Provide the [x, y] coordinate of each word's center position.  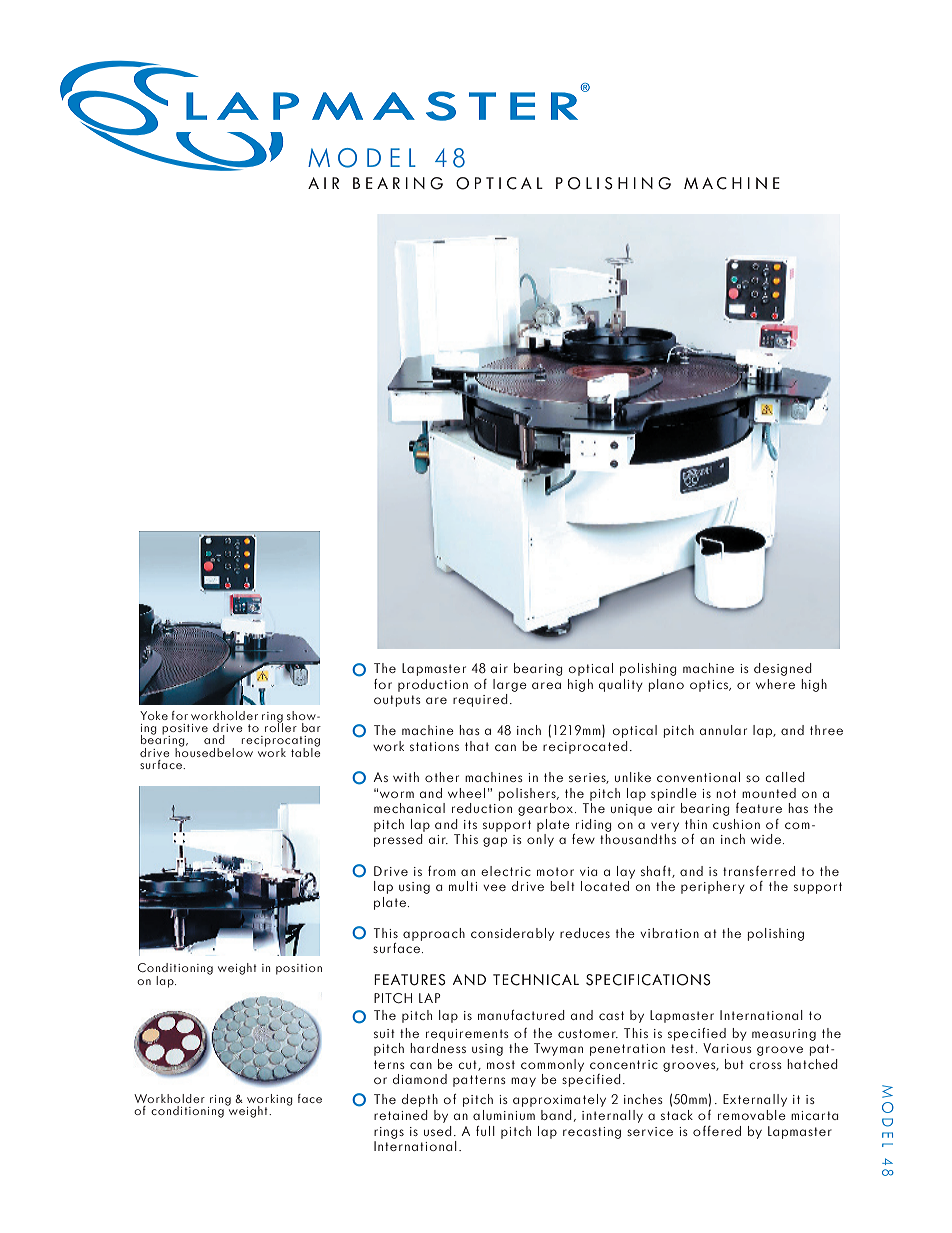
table [306, 751]
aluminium [504, 1115]
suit [384, 1033]
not [726, 793]
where [775, 684]
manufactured [521, 1015]
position [299, 969]
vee [494, 887]
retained [401, 1115]
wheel [466, 793]
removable [752, 1115]
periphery [713, 887]
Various [727, 1048]
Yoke [154, 715]
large [510, 685]
